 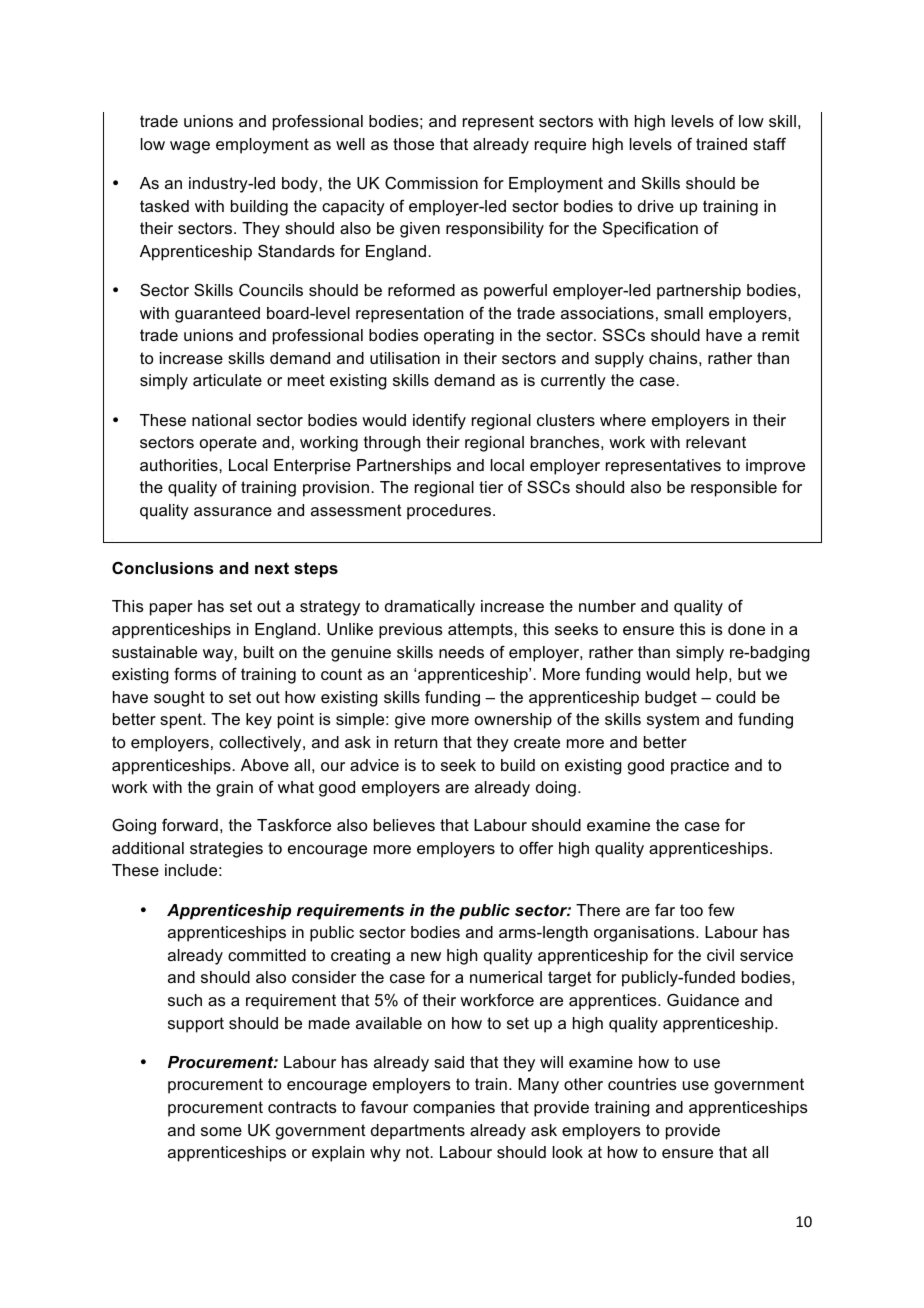 What do you see at coordinates (656, 206) in the page?
I see `drive` at bounding box center [656, 206].
